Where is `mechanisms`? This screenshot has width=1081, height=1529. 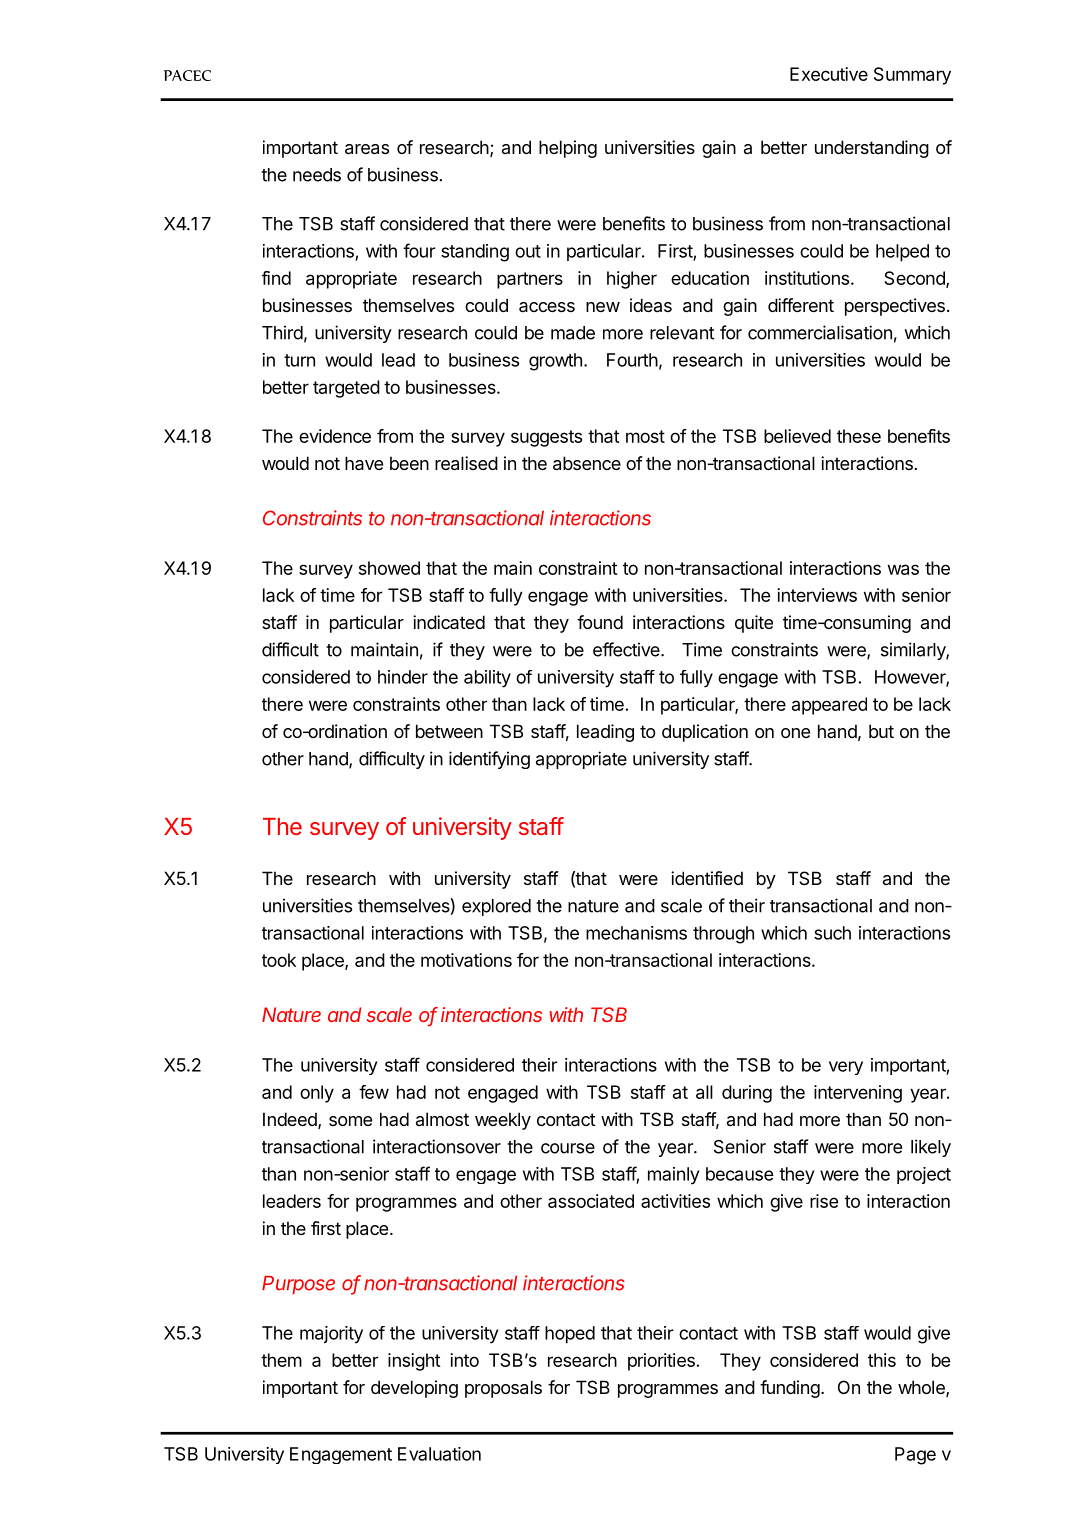 mechanisms is located at coordinates (636, 933).
